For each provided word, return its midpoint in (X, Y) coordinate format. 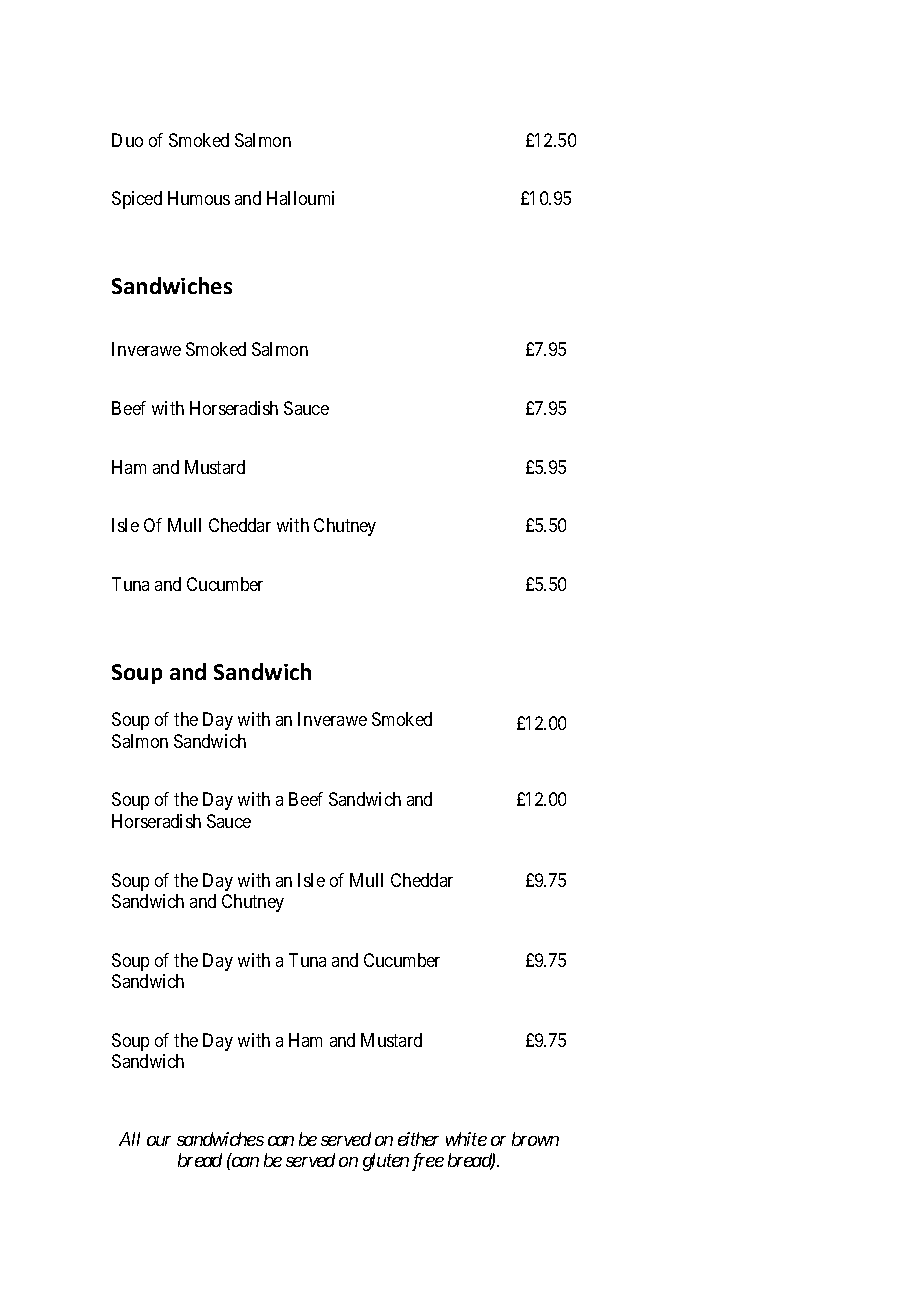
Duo (127, 140)
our (159, 1141)
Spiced (137, 200)
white (466, 1139)
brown (535, 1139)
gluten (386, 1162)
